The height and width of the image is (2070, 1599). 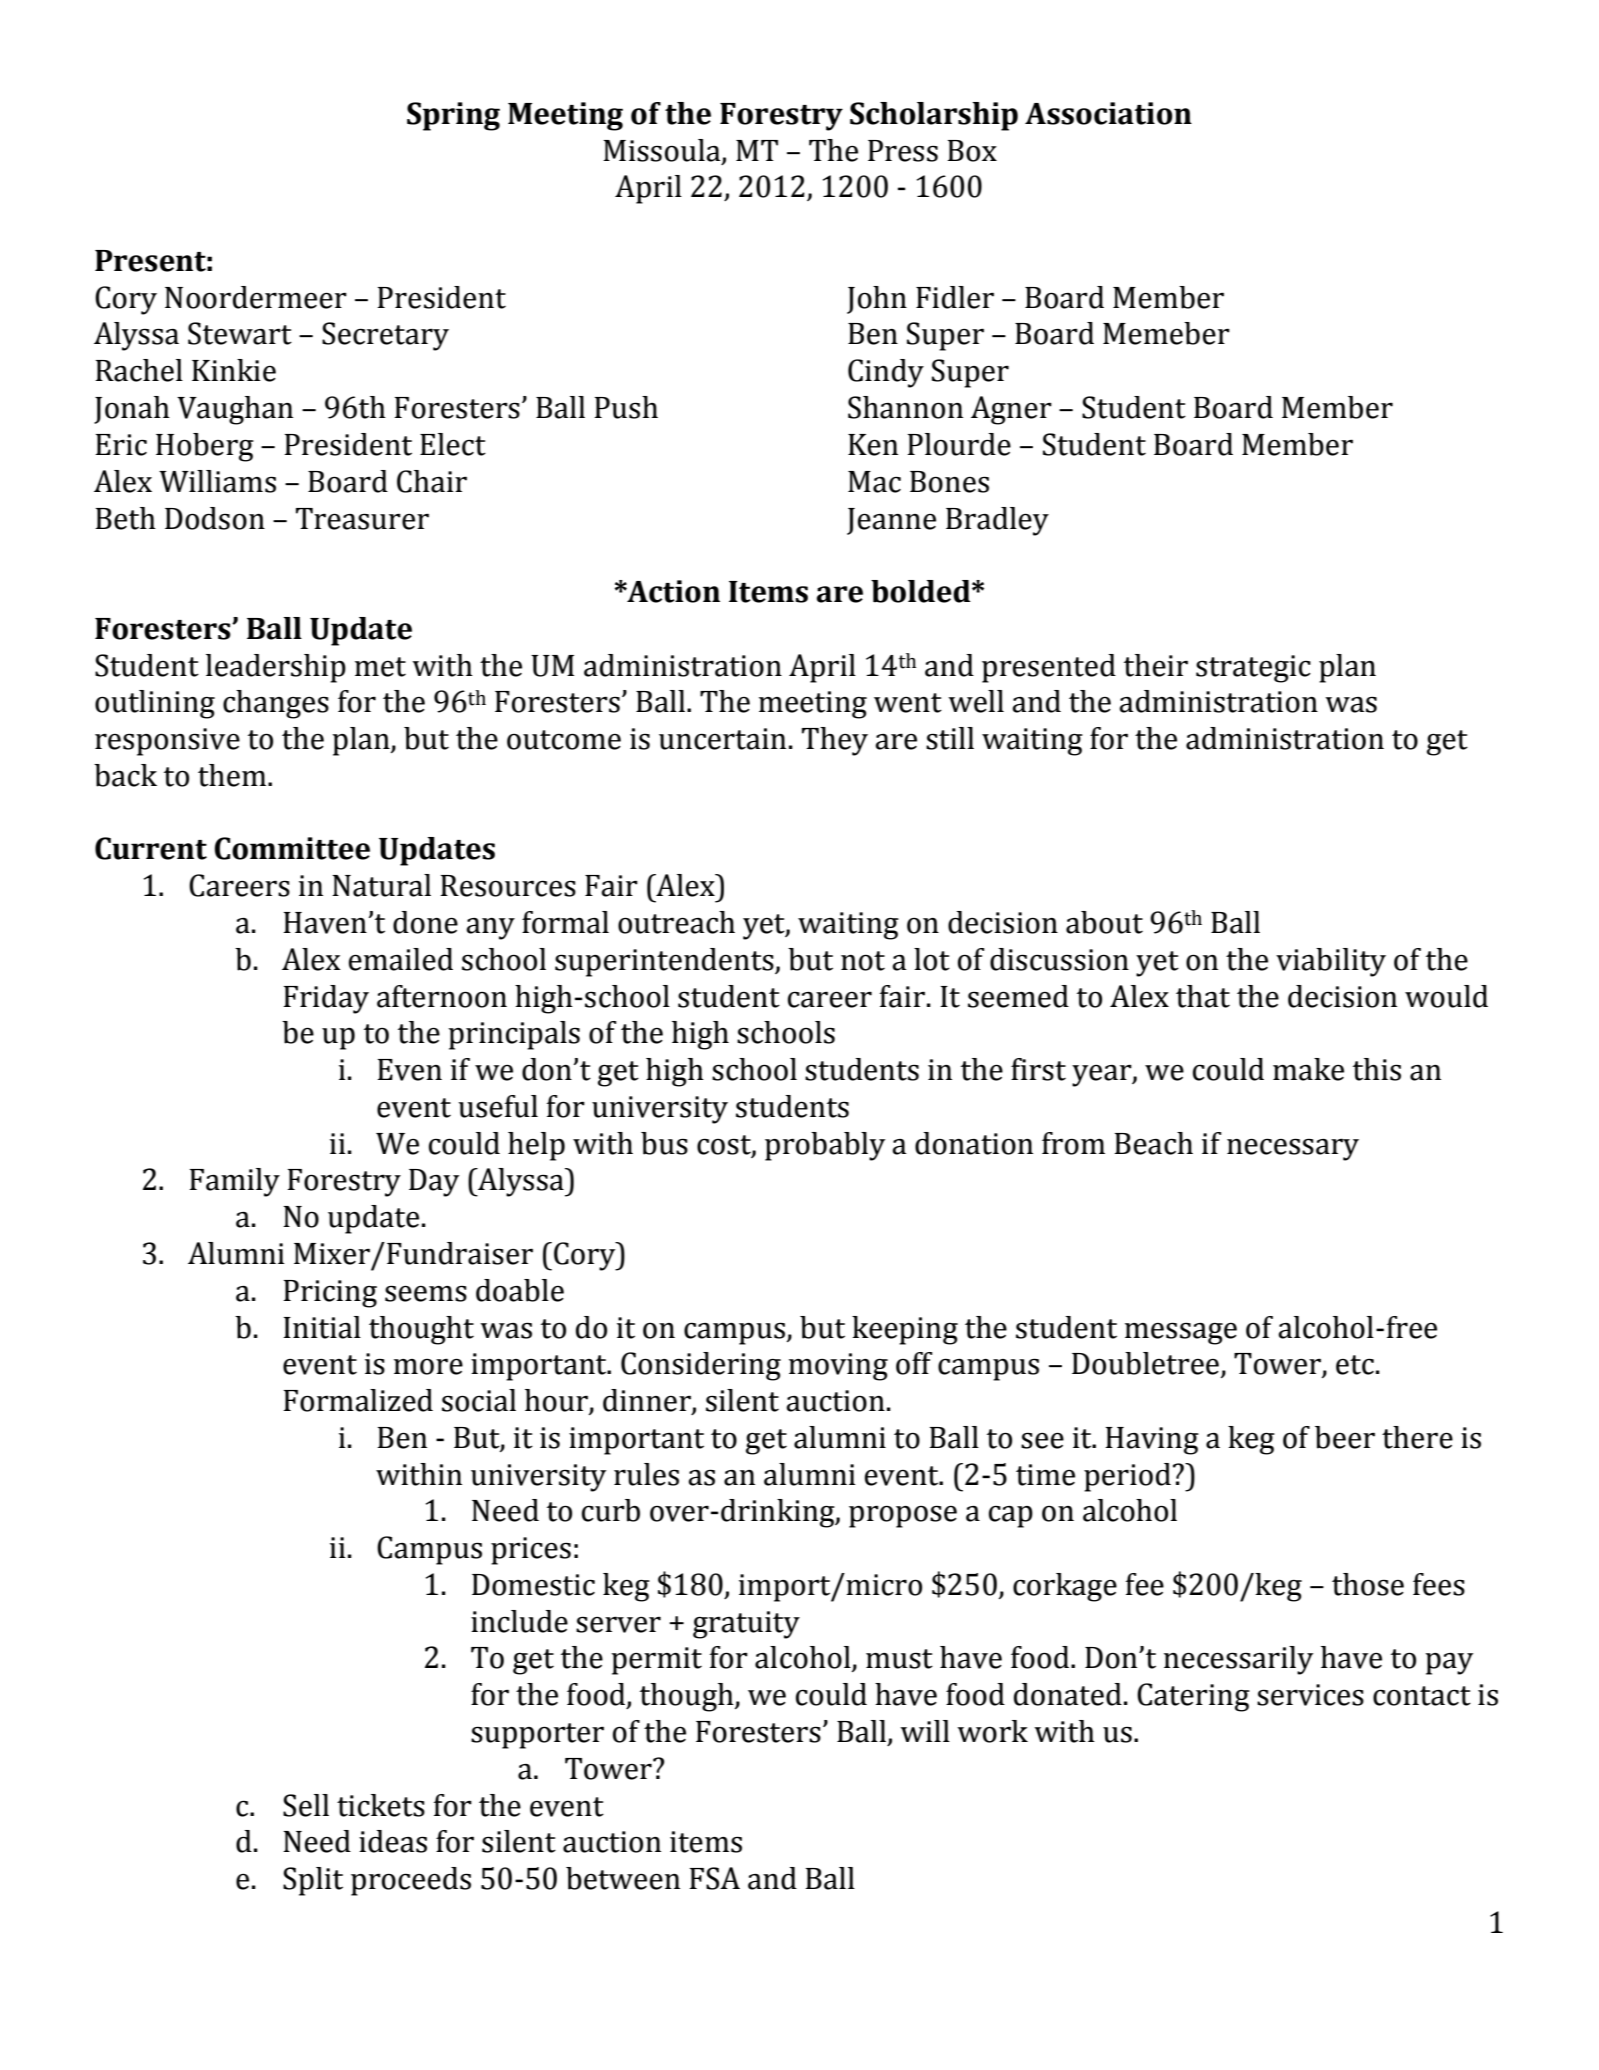 I want to click on Press, so click(x=903, y=151).
